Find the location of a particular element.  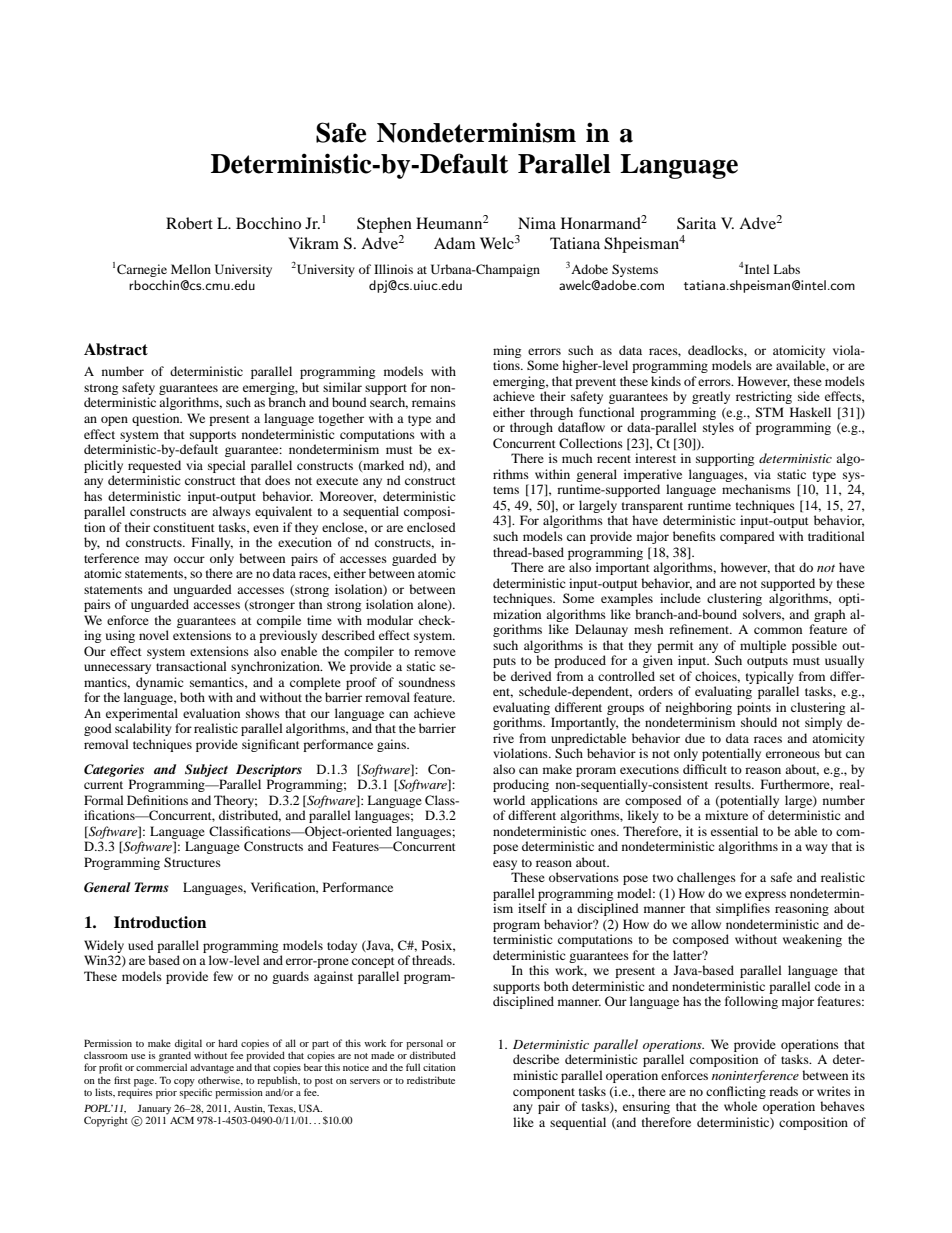

Mellon is located at coordinates (191, 269).
